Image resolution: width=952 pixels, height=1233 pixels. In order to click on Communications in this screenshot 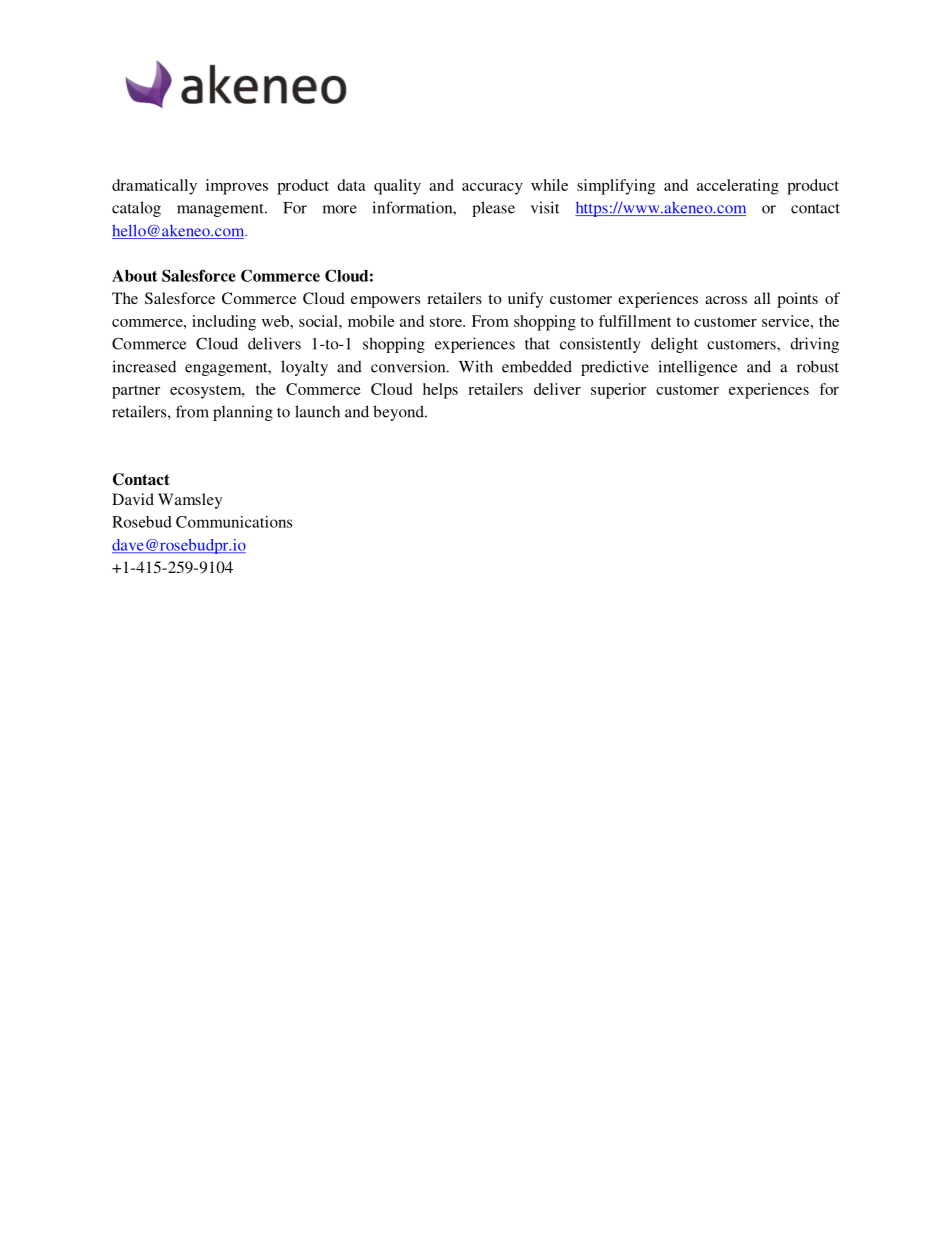, I will do `click(234, 522)`.
